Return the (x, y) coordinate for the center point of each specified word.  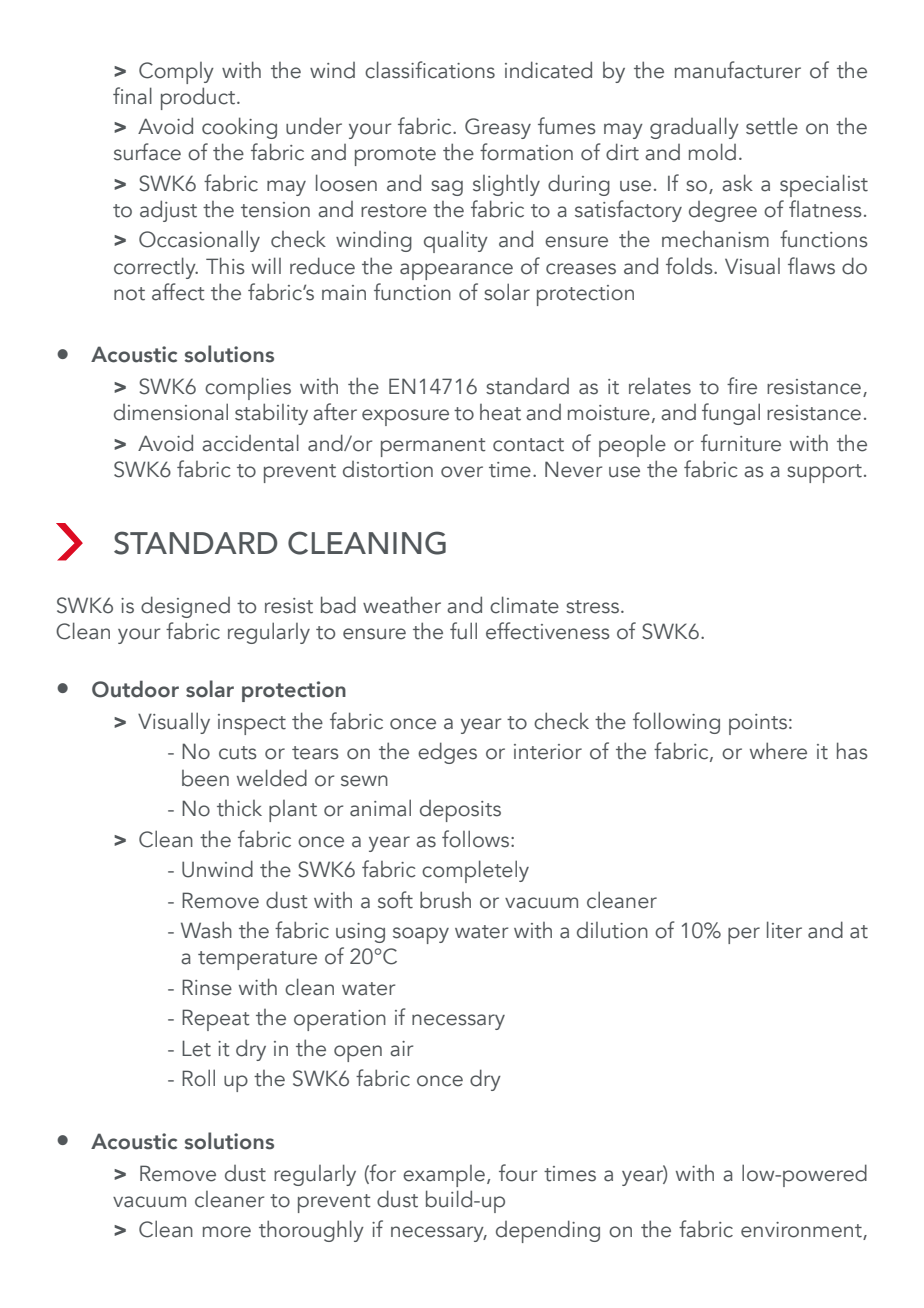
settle (772, 126)
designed (185, 607)
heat (500, 412)
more (227, 1232)
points (758, 724)
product (199, 98)
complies (248, 388)
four (518, 1173)
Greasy (498, 128)
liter (784, 930)
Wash (206, 930)
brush (445, 900)
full (463, 631)
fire (742, 386)
